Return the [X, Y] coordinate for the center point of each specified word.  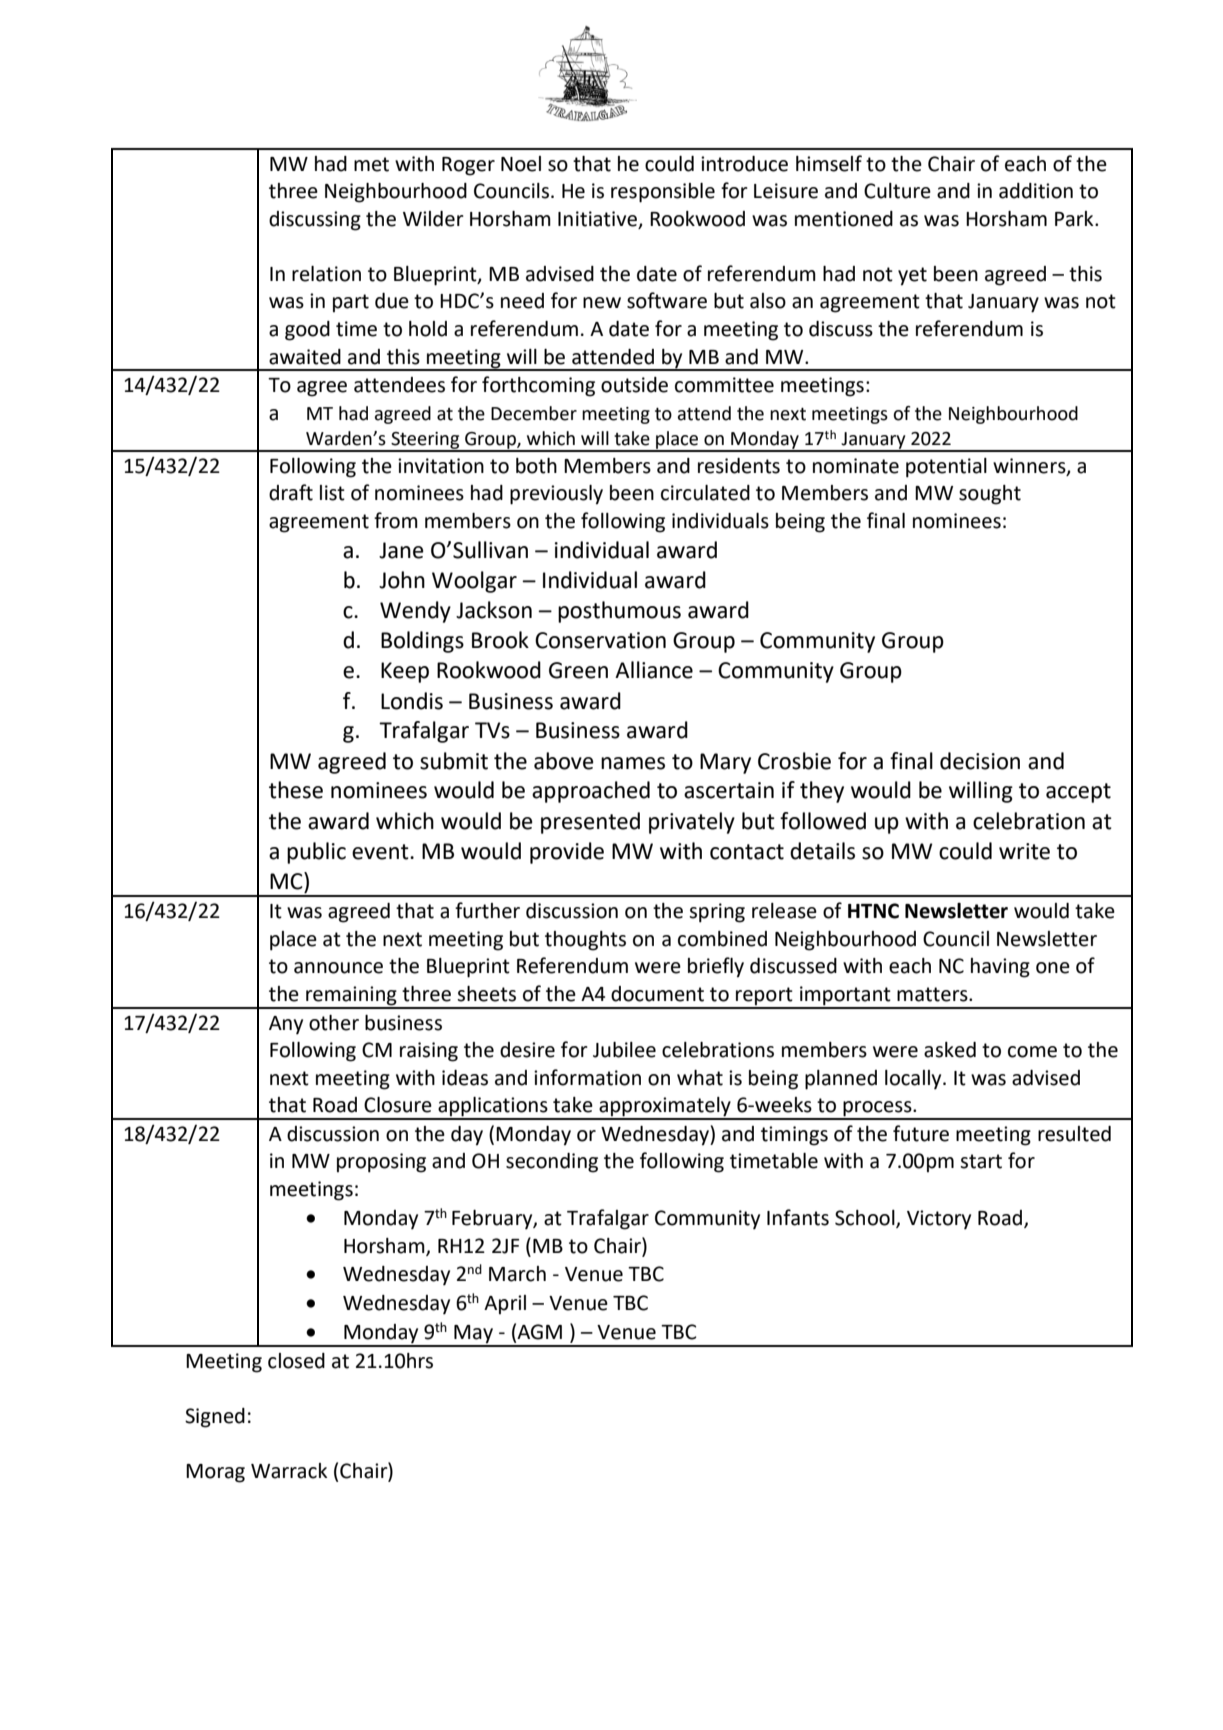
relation [326, 274]
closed [296, 1361]
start [981, 1161]
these [296, 790]
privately [692, 823]
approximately [665, 1108]
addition [1036, 191]
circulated [705, 493]
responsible [663, 193]
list [332, 493]
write [1024, 851]
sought [990, 495]
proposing [381, 1163]
